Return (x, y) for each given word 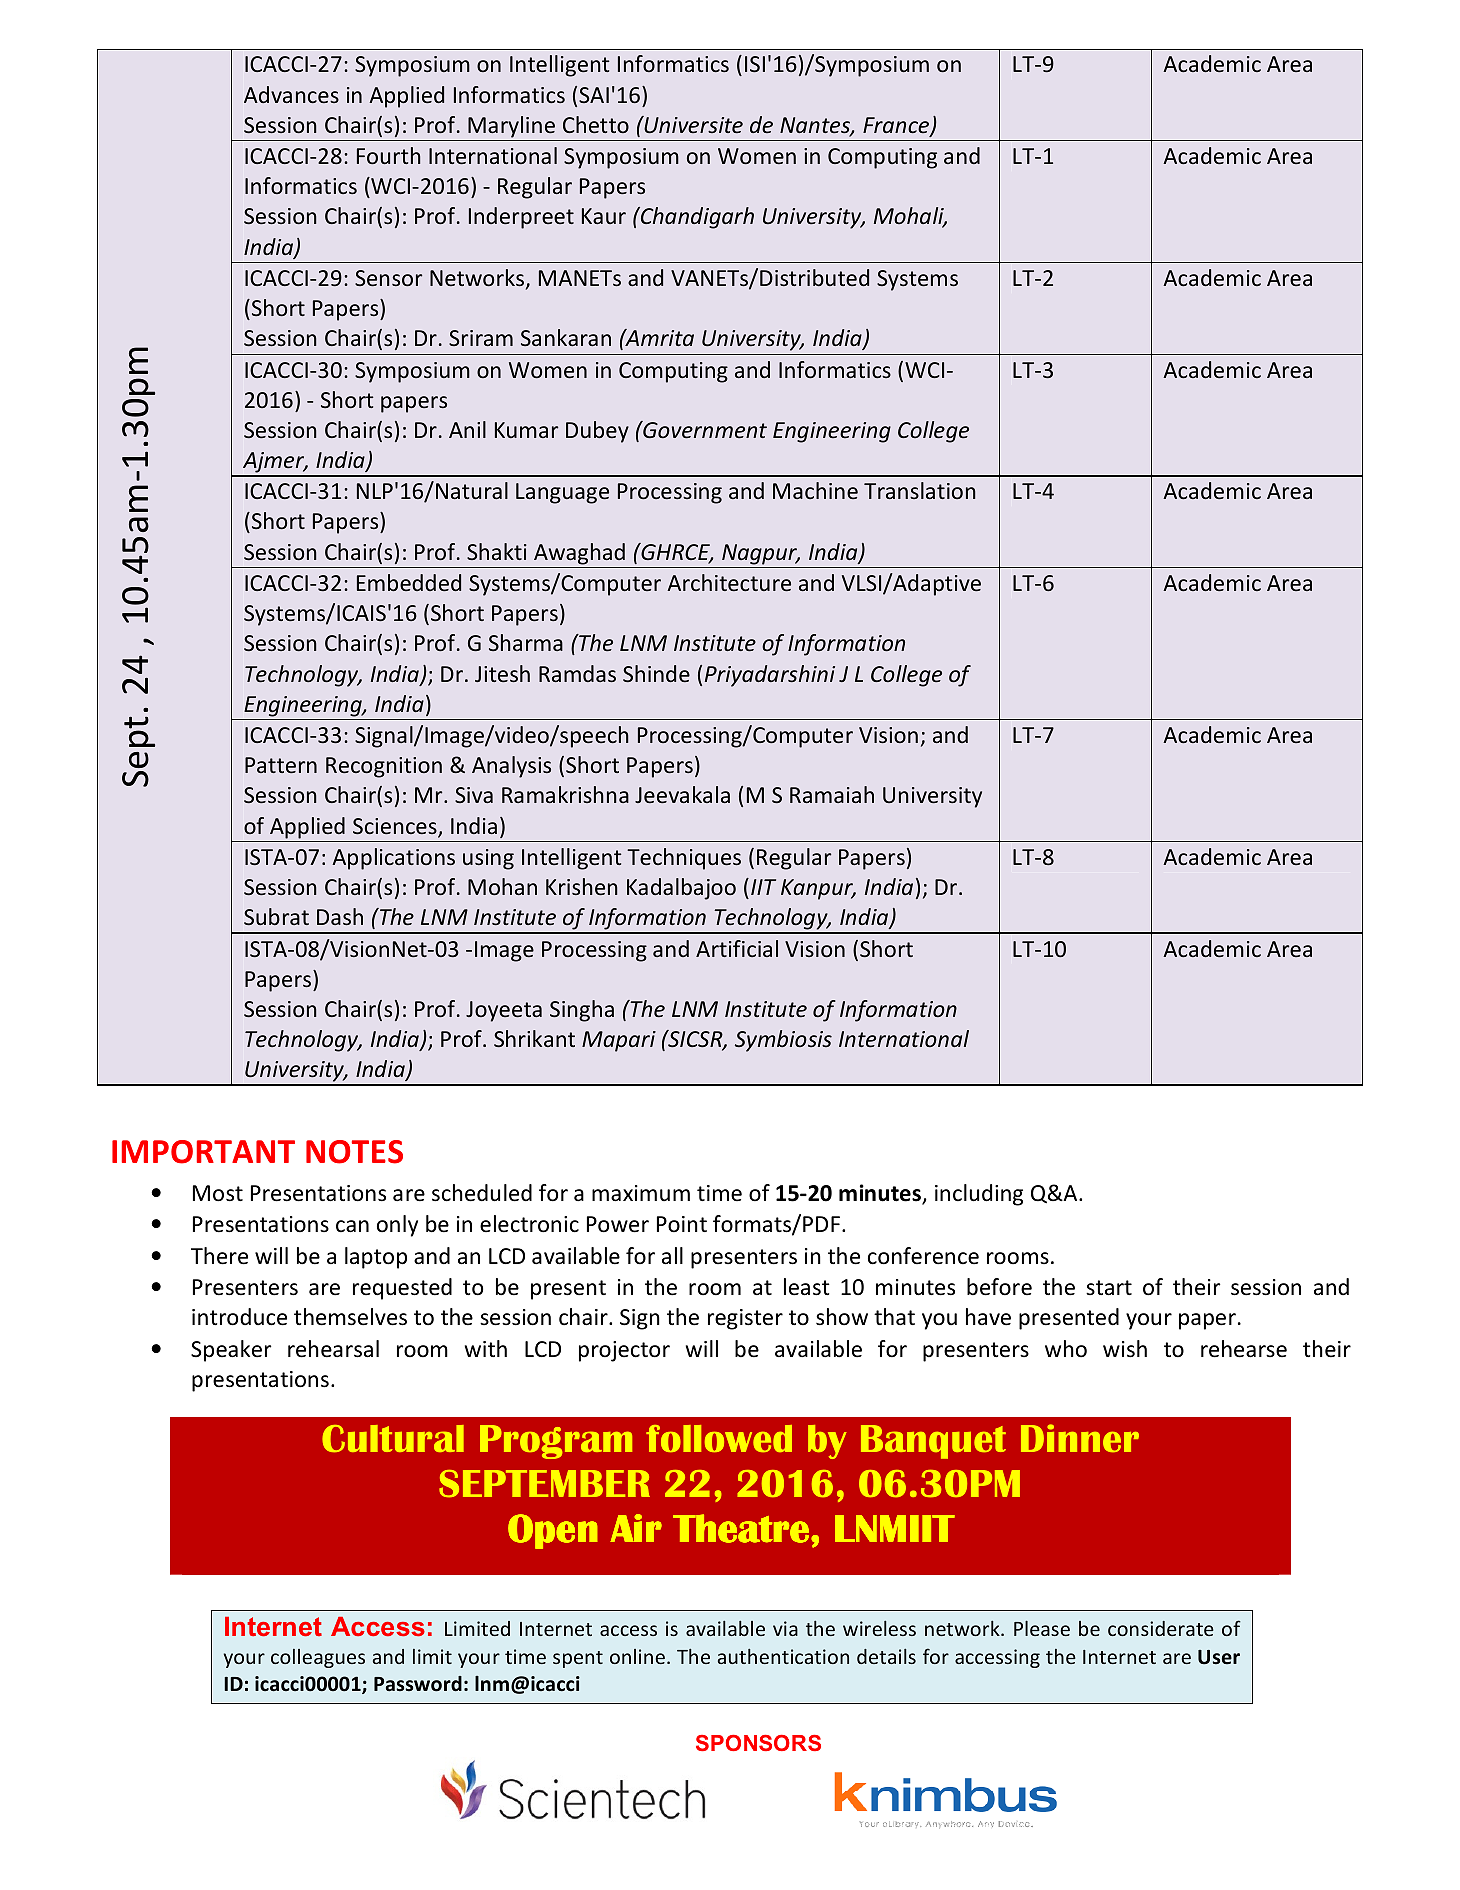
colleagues (318, 1658)
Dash (340, 916)
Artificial (737, 948)
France (897, 126)
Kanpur (818, 889)
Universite (692, 125)
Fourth (389, 156)
